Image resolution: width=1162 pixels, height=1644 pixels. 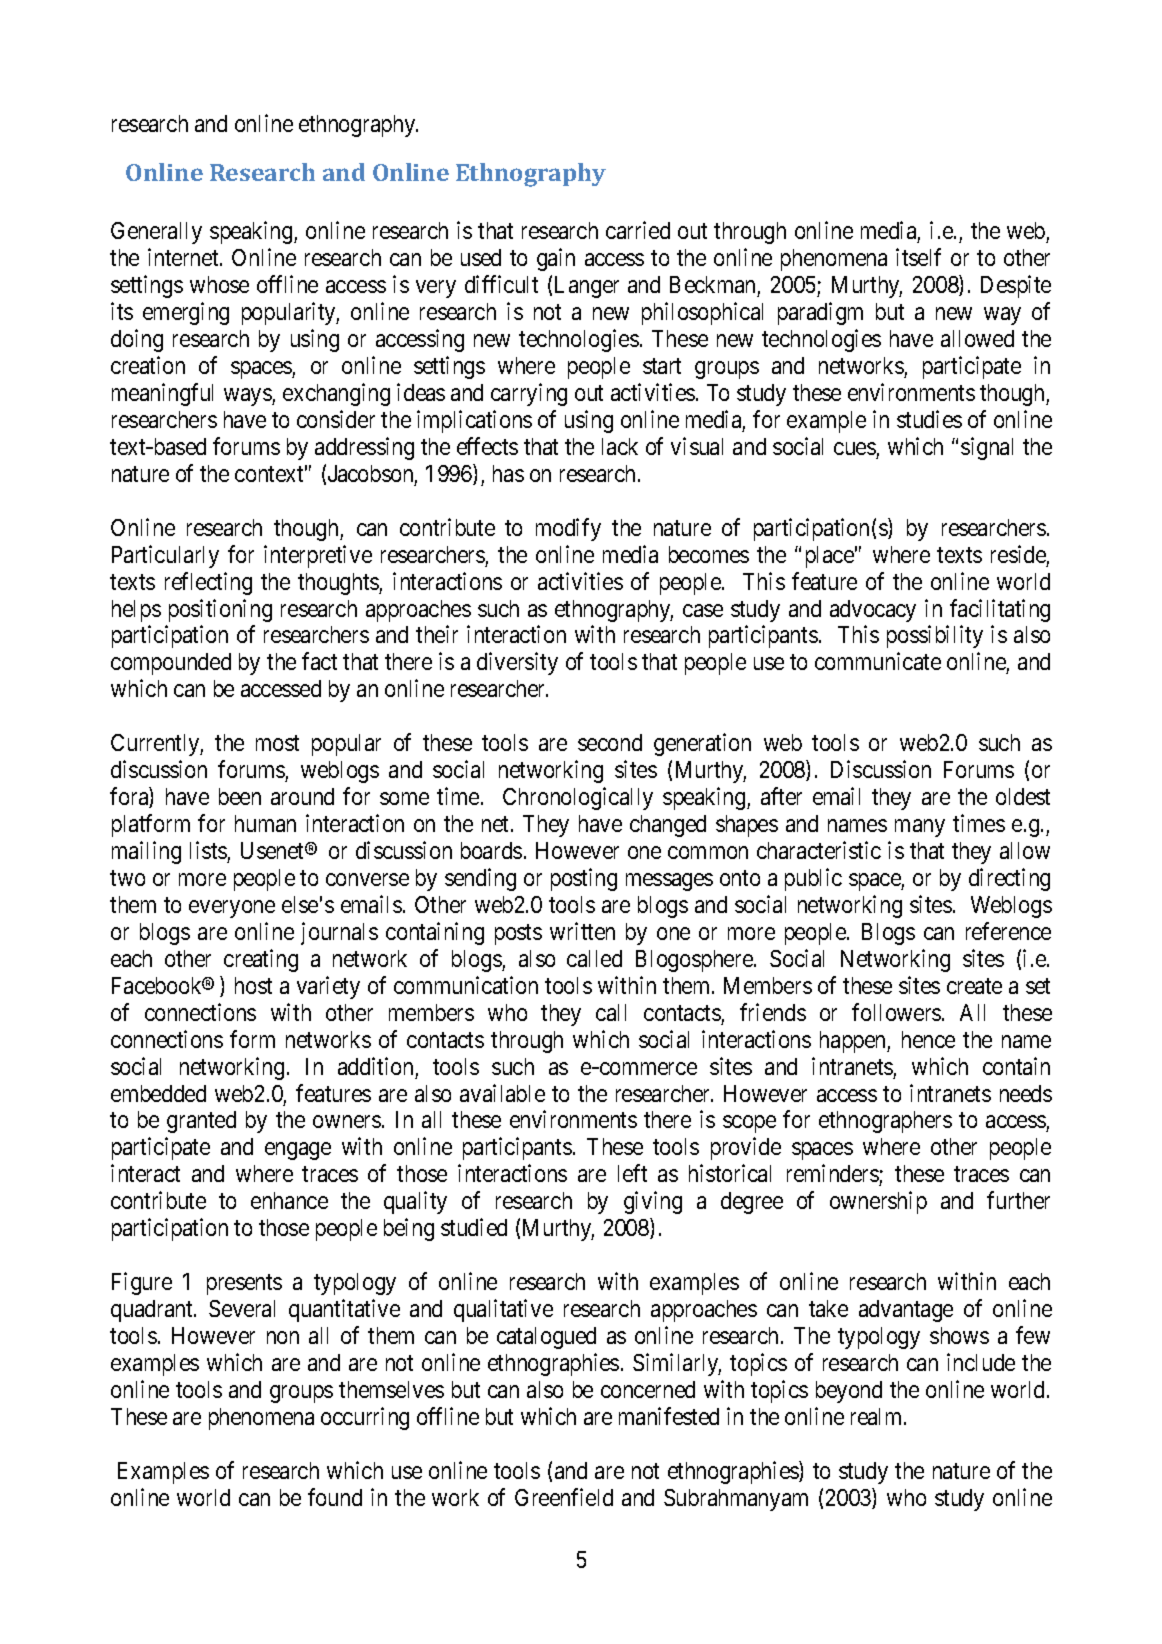 I want to click on modify, so click(x=568, y=529).
